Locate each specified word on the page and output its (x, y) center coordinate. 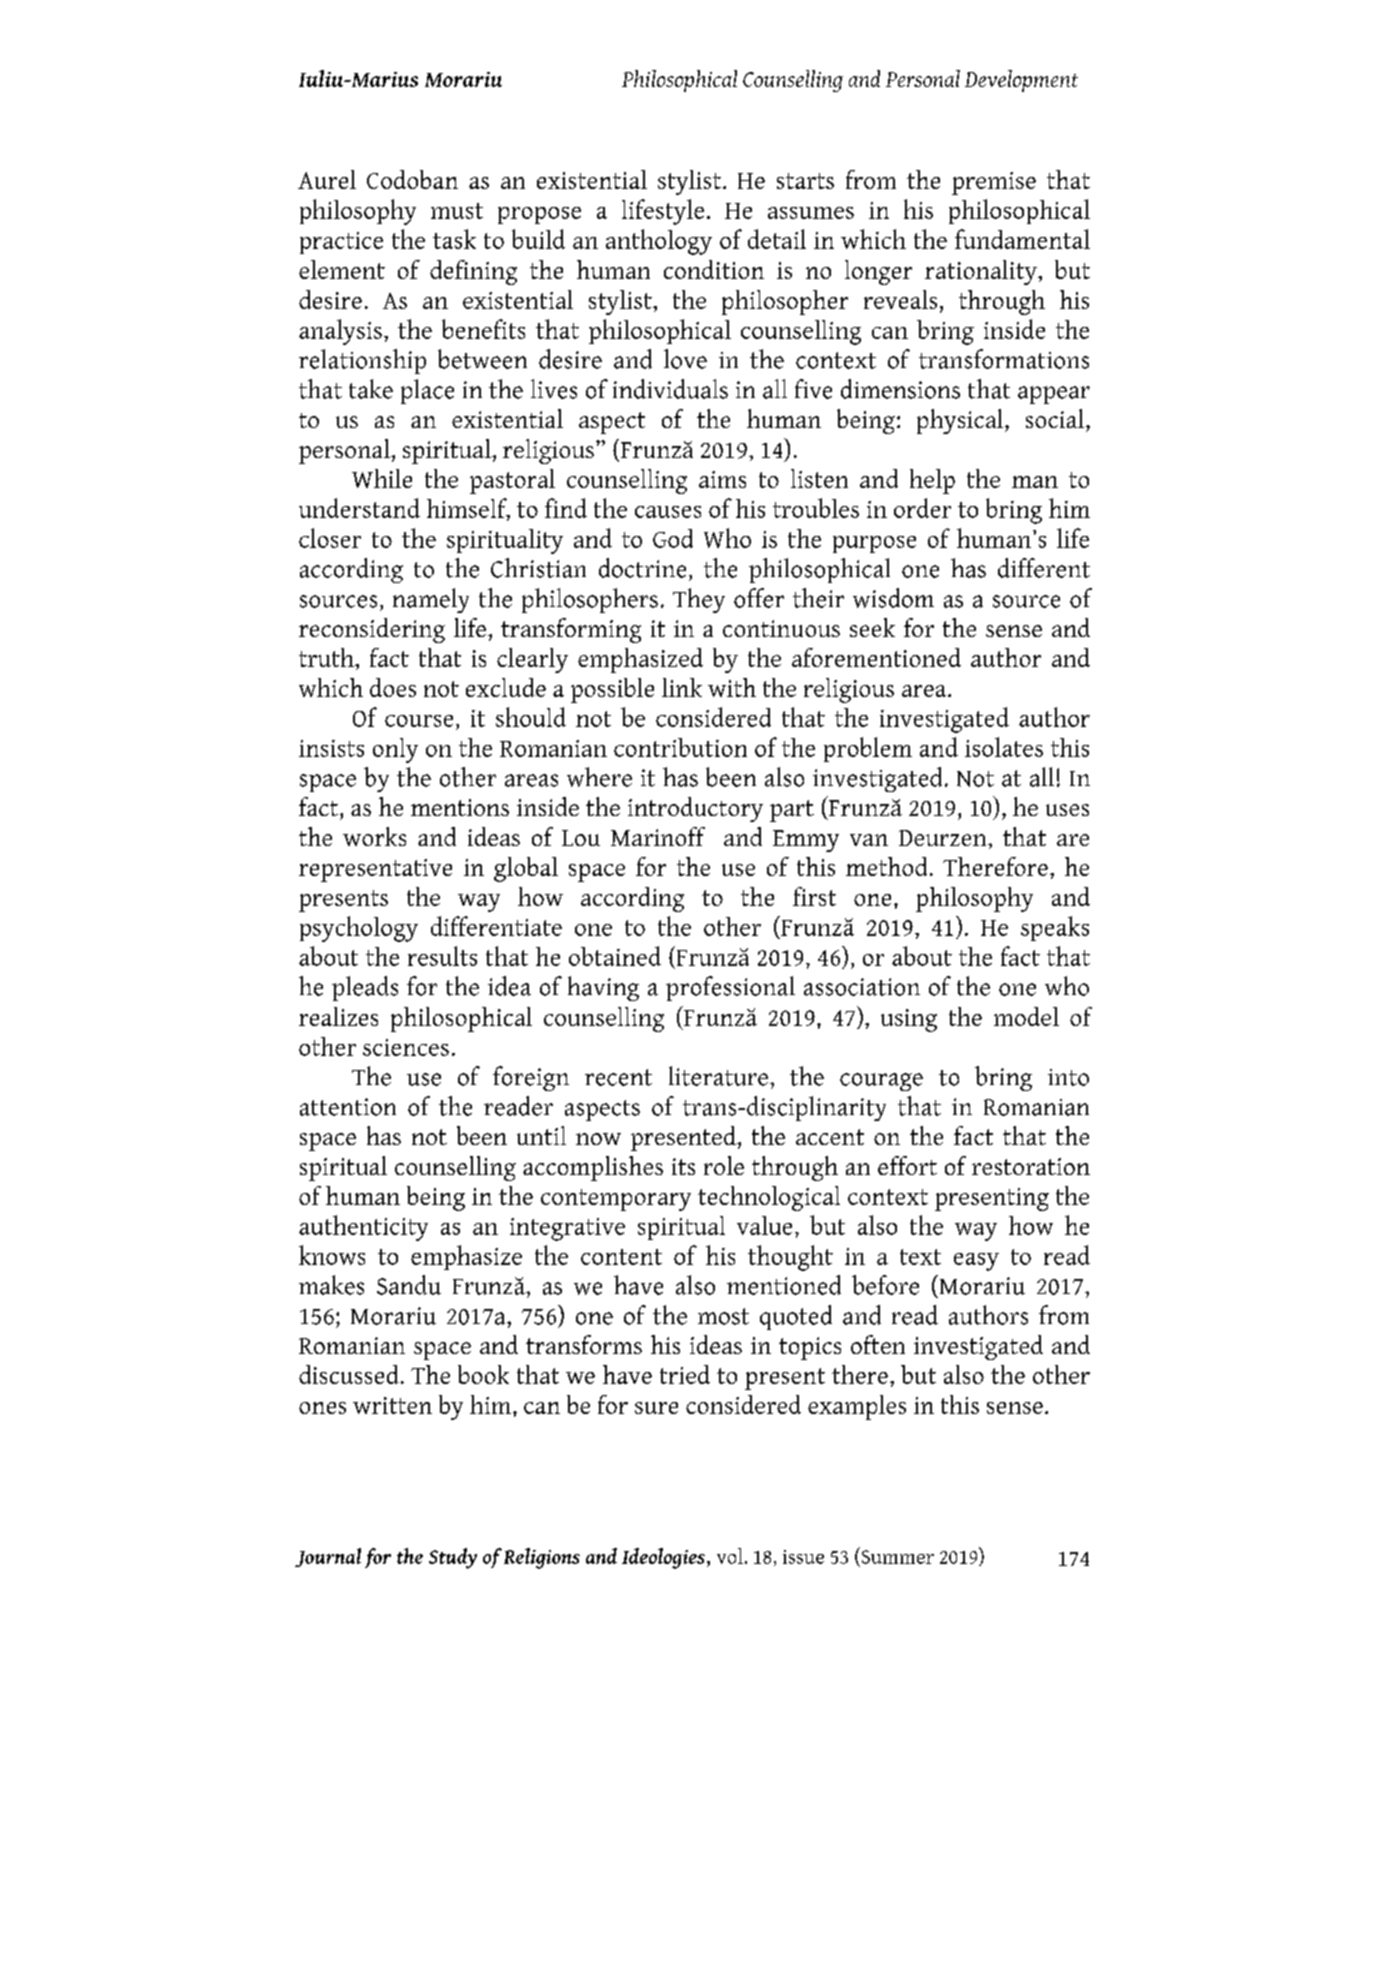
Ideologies (665, 1558)
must (457, 211)
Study (453, 1558)
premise (994, 183)
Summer (898, 1557)
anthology (659, 242)
